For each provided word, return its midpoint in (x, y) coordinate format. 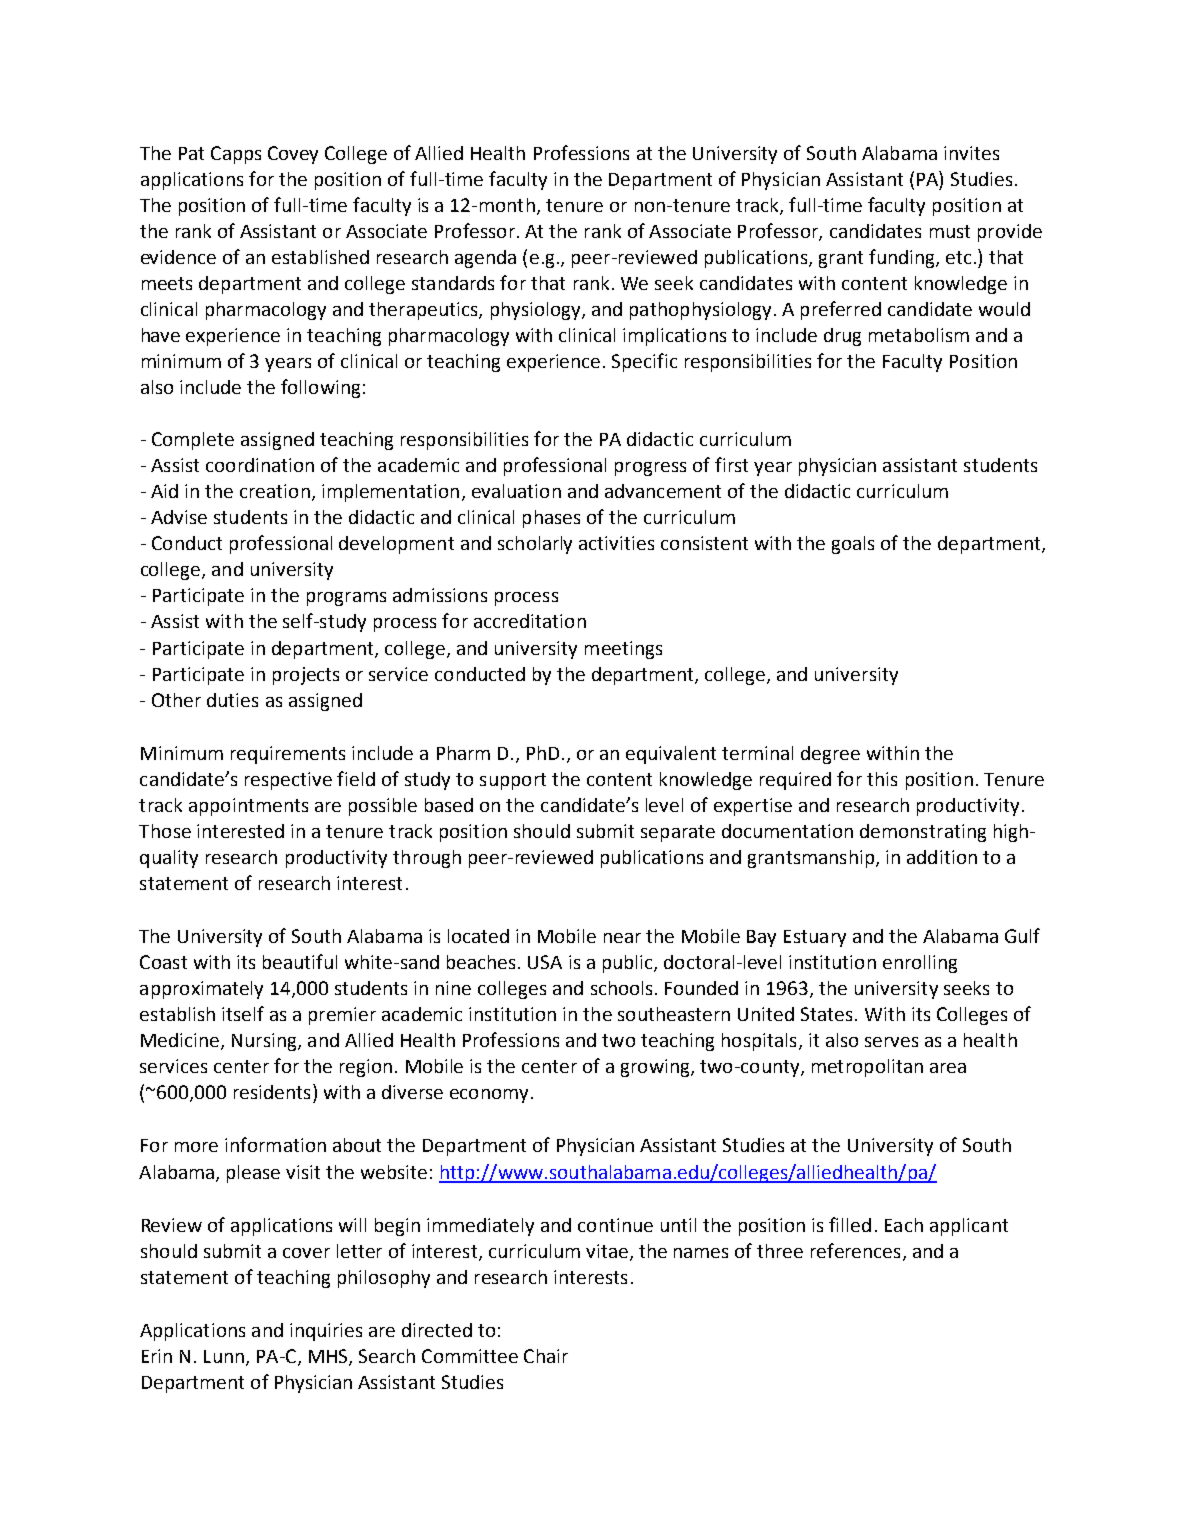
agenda (485, 259)
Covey (293, 155)
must (950, 231)
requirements (288, 755)
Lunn (224, 1356)
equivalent (671, 755)
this (882, 779)
